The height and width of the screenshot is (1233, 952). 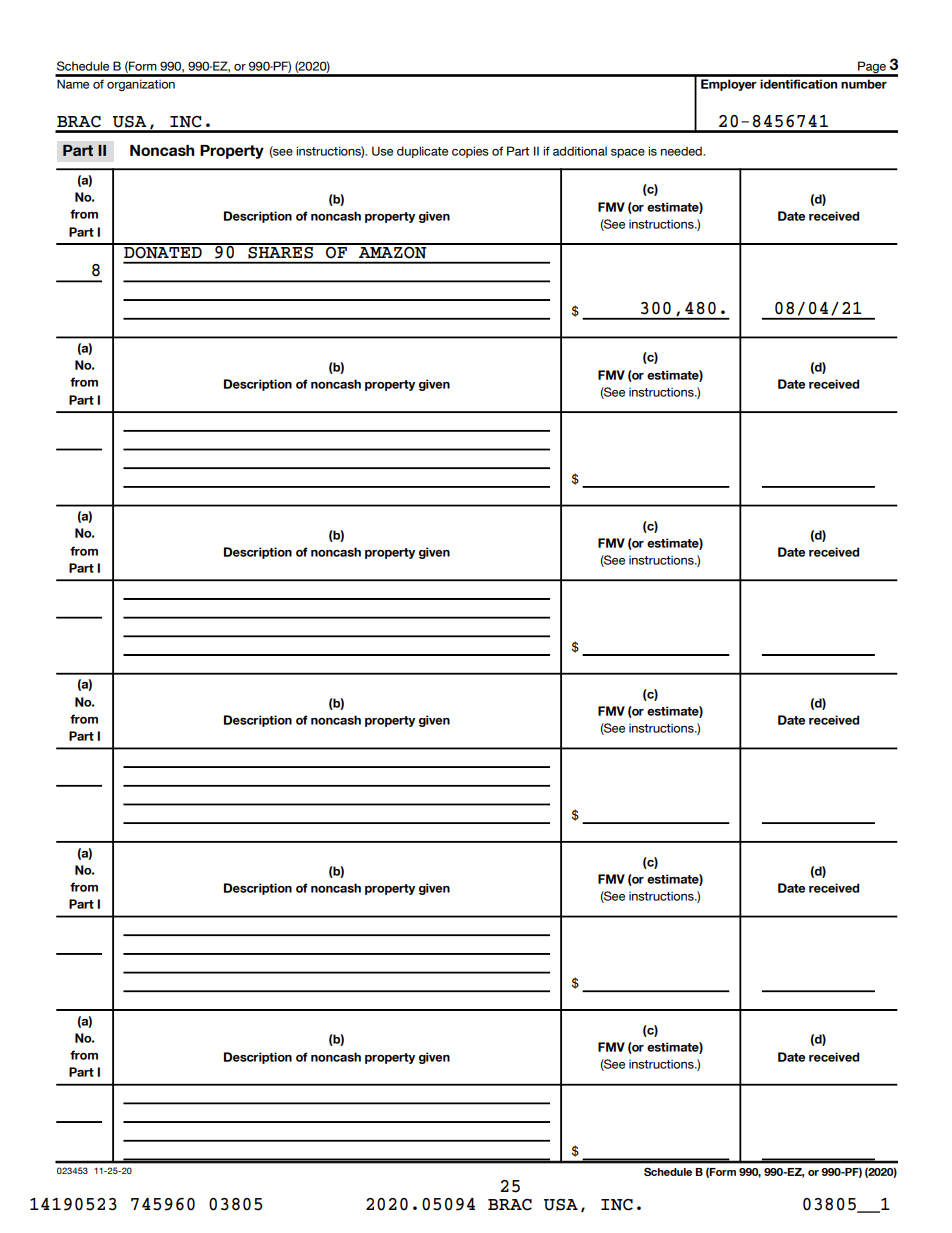 I want to click on AMAZON, so click(x=393, y=251).
